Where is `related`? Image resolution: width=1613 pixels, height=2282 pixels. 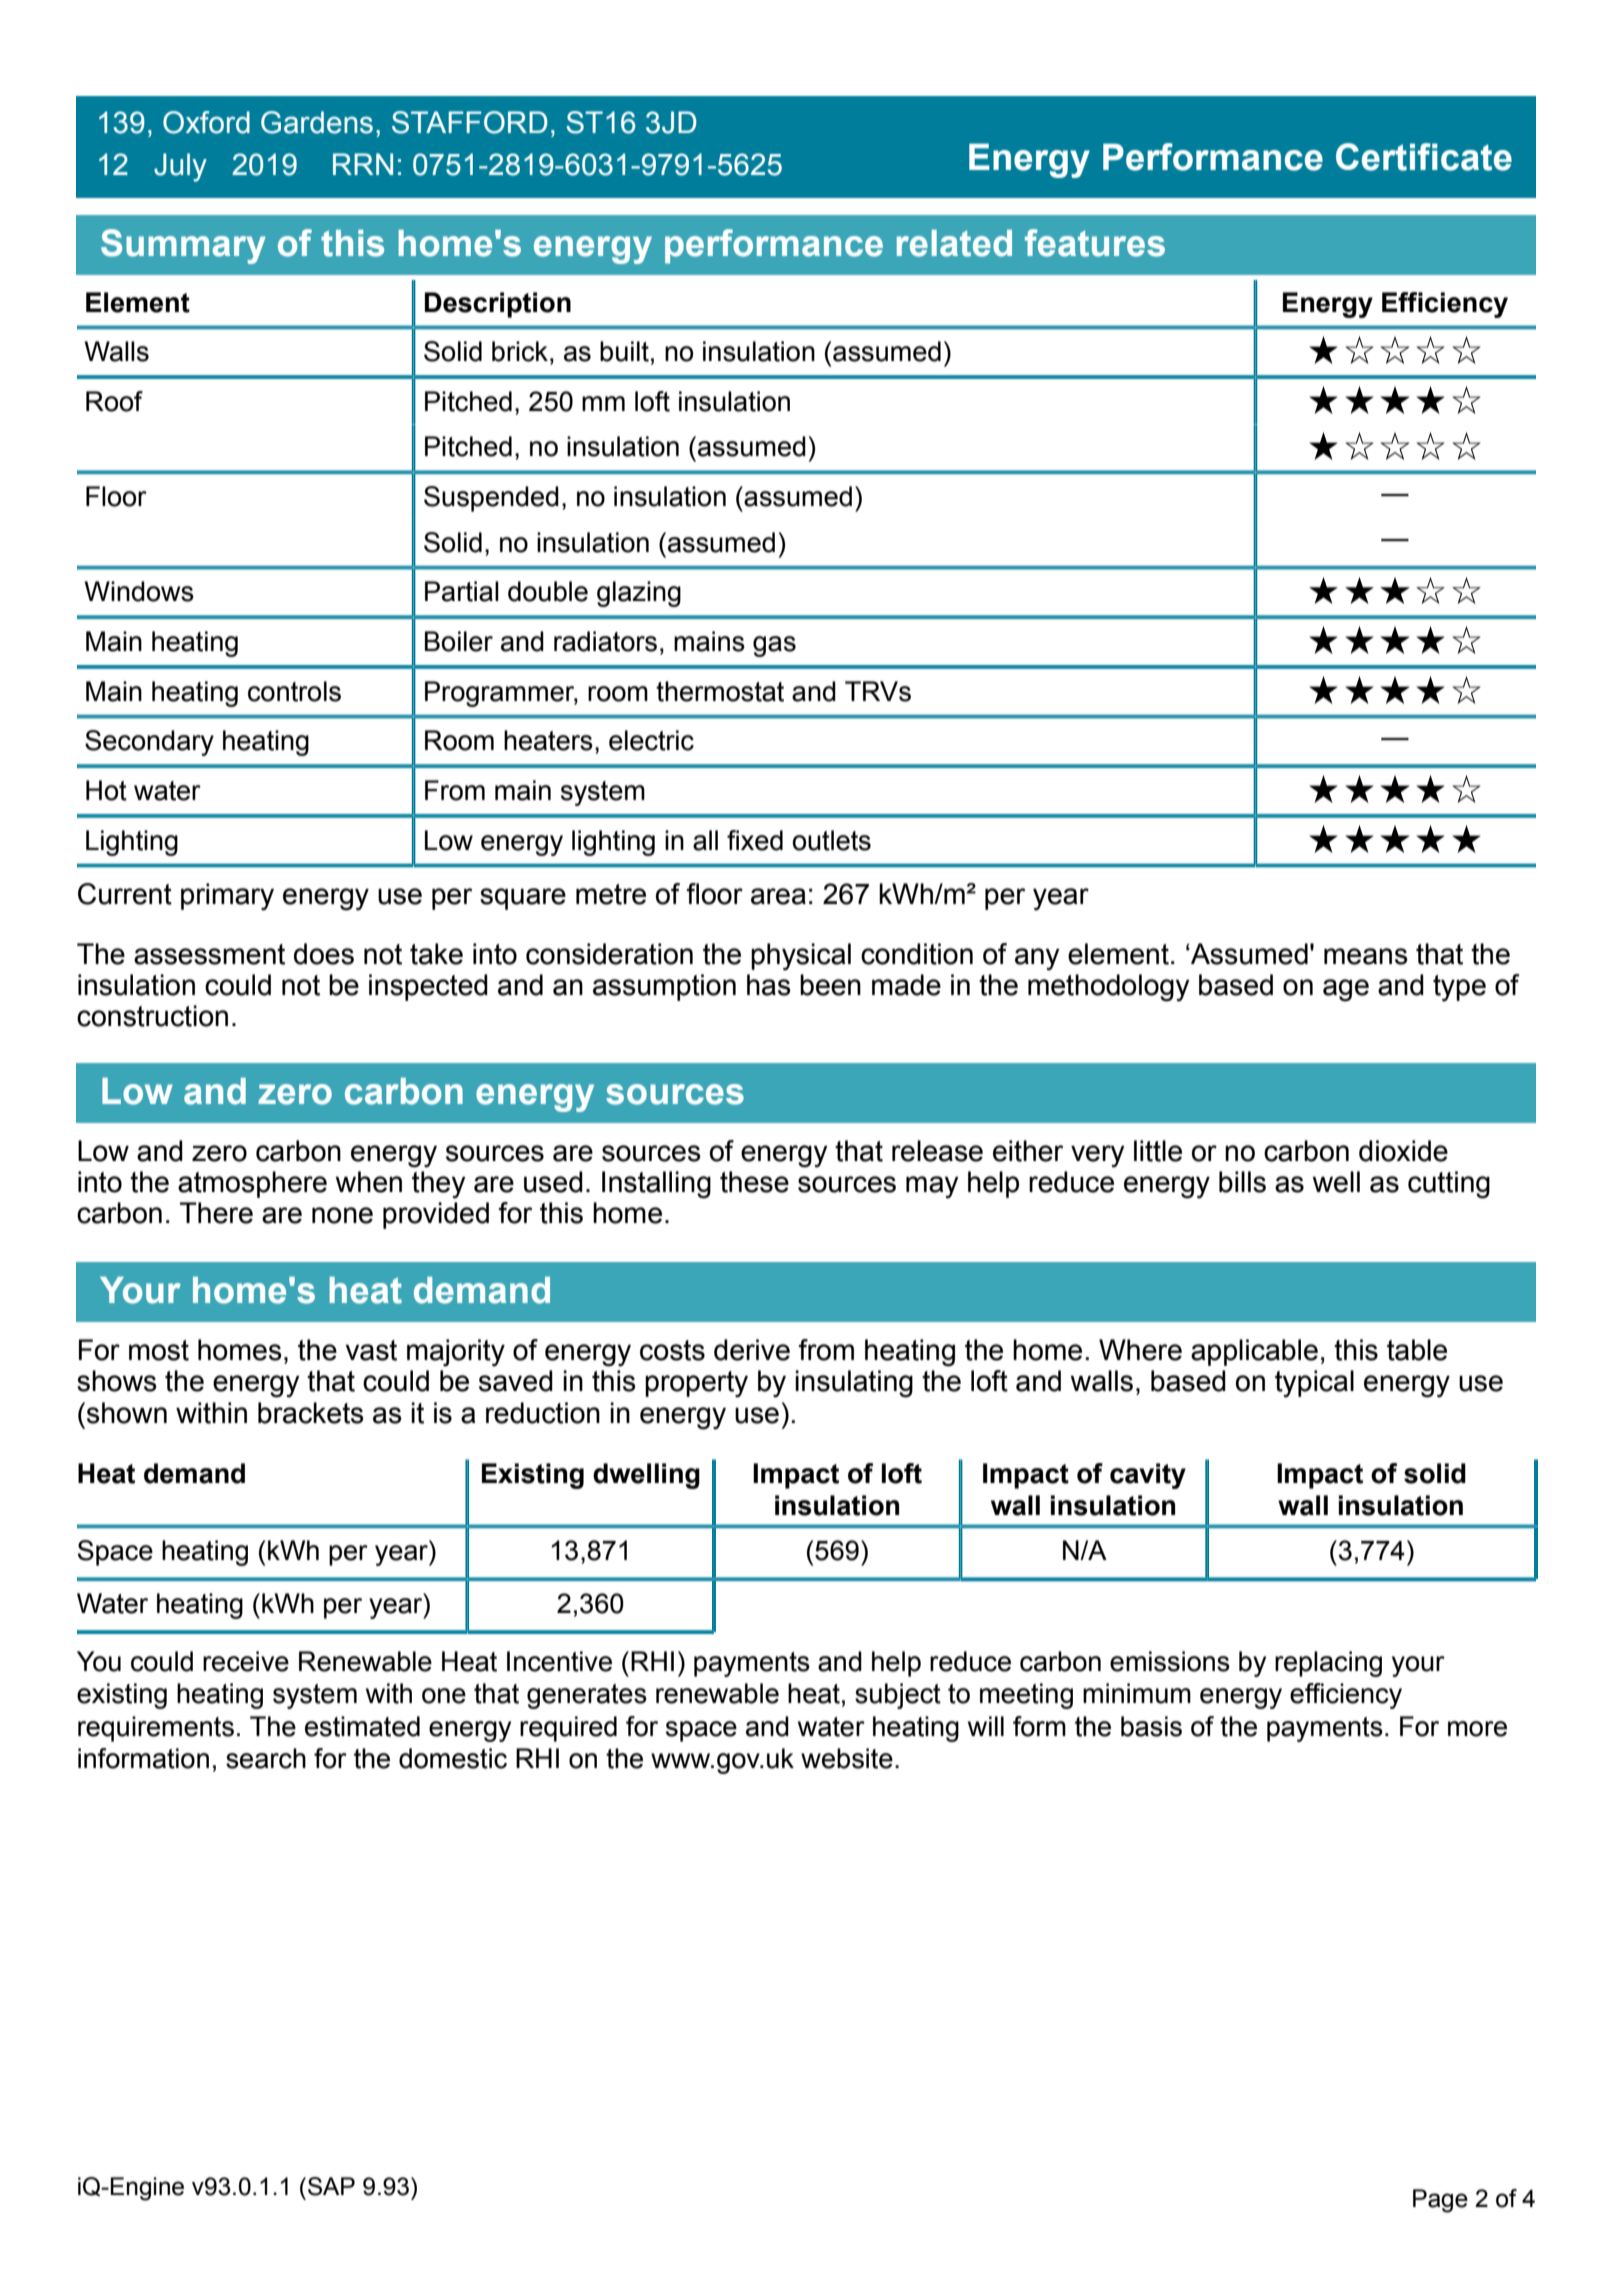 related is located at coordinates (954, 243).
